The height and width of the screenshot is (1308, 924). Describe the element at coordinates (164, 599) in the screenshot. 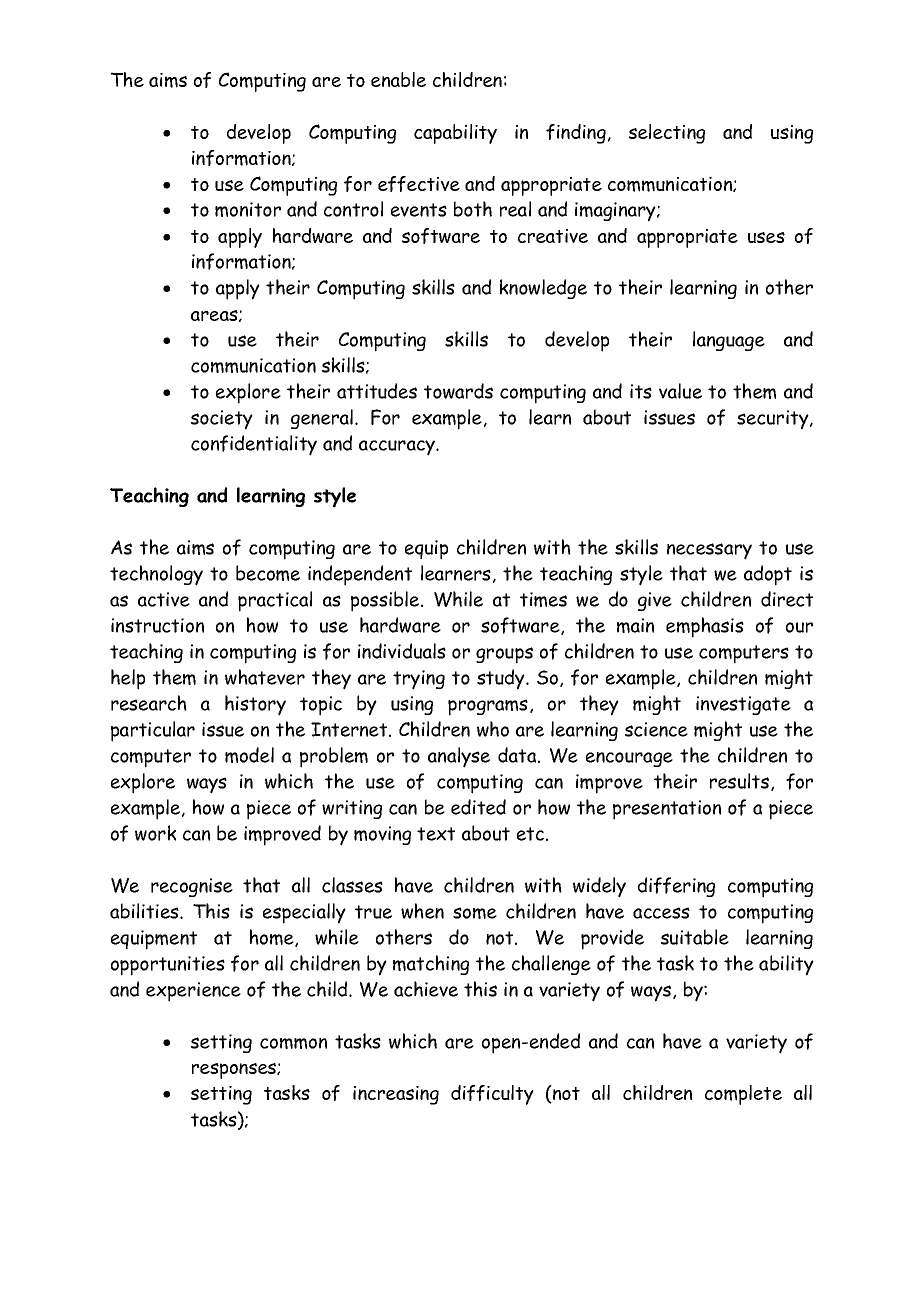

I see `active` at that location.
